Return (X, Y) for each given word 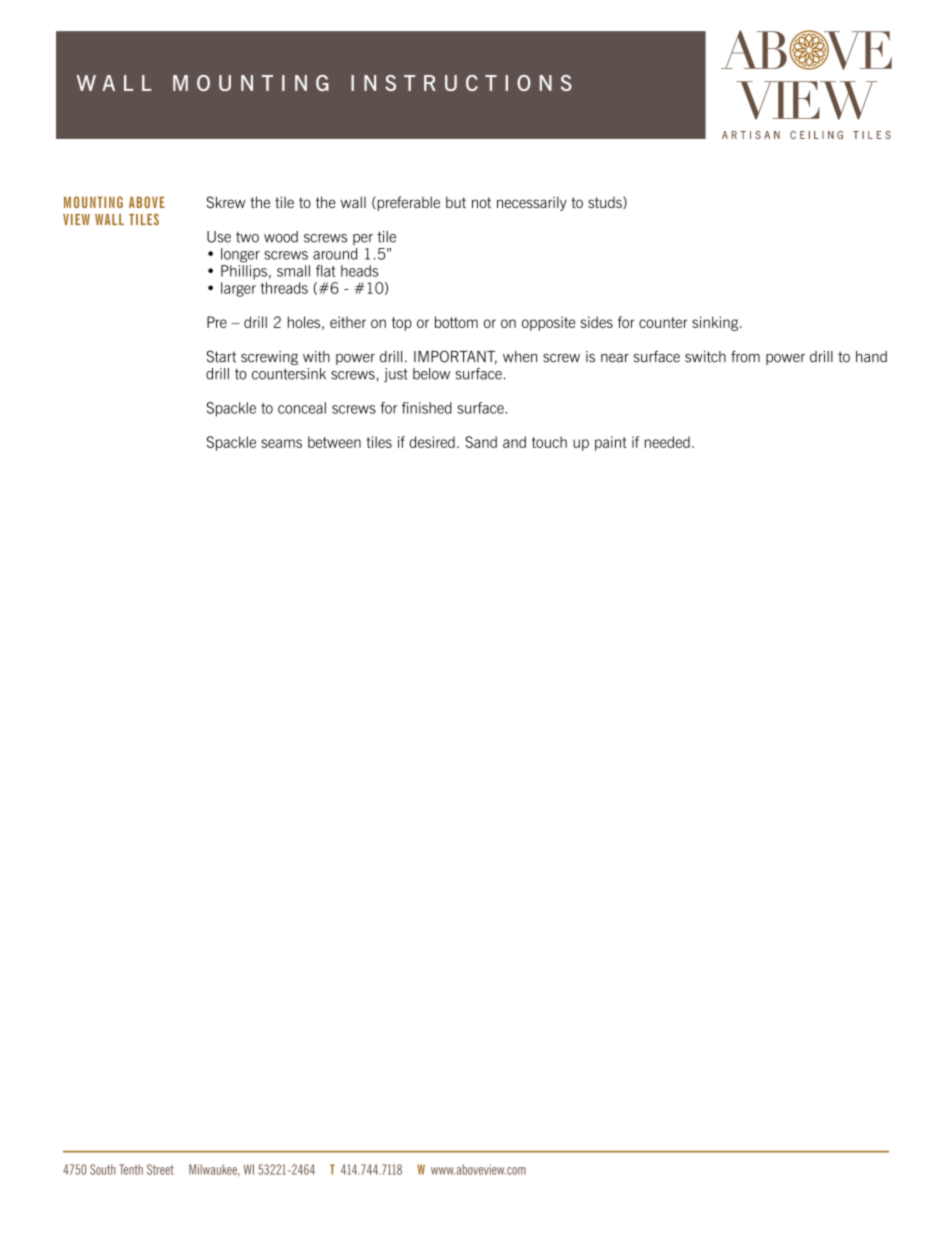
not (481, 202)
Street (160, 1169)
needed (667, 442)
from (745, 356)
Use (219, 237)
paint (611, 443)
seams (281, 443)
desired (432, 442)
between (334, 442)
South (103, 1169)
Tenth (131, 1169)
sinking (716, 323)
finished (427, 408)
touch (549, 442)
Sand (481, 442)
